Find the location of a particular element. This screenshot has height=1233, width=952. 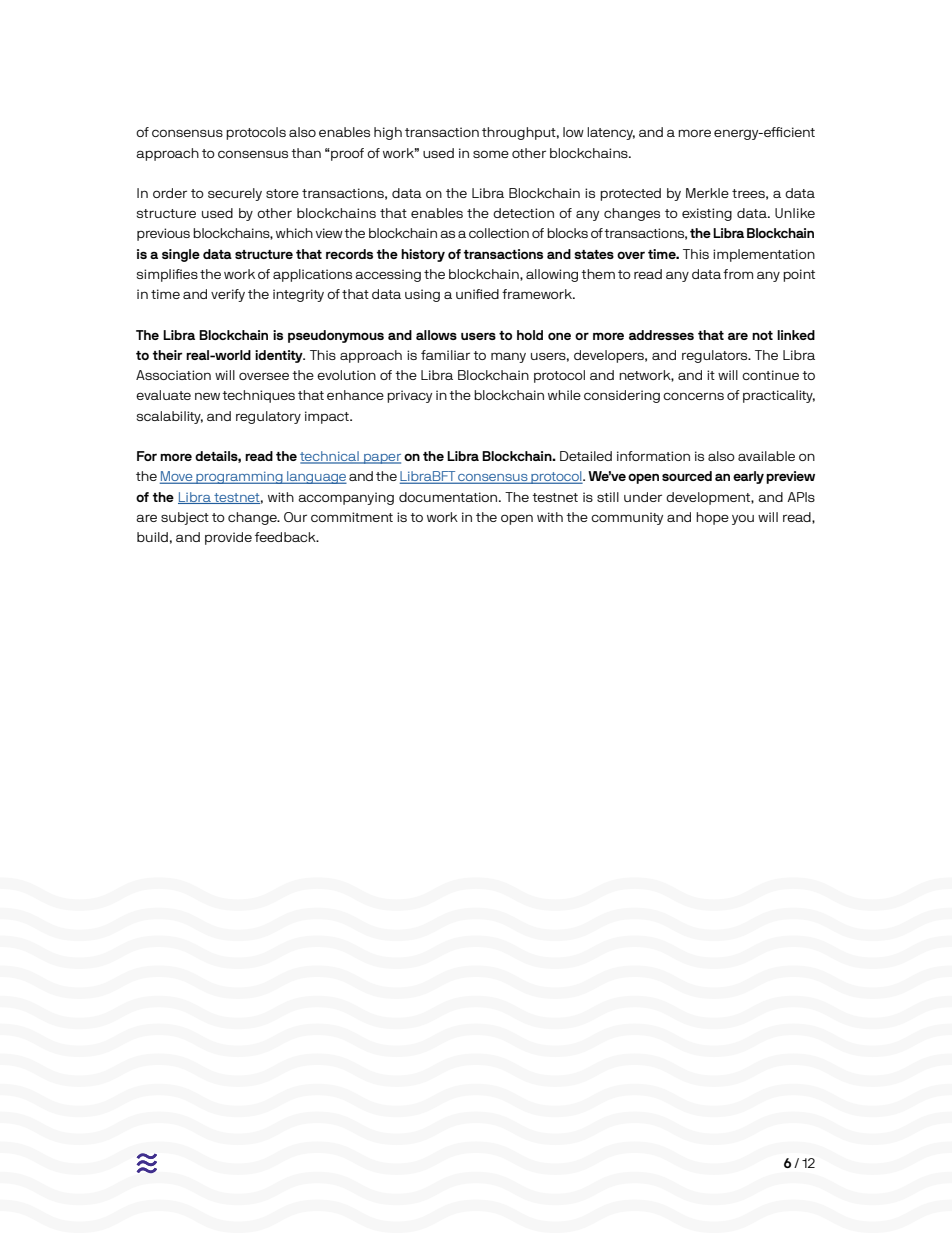

latency is located at coordinates (611, 133).
